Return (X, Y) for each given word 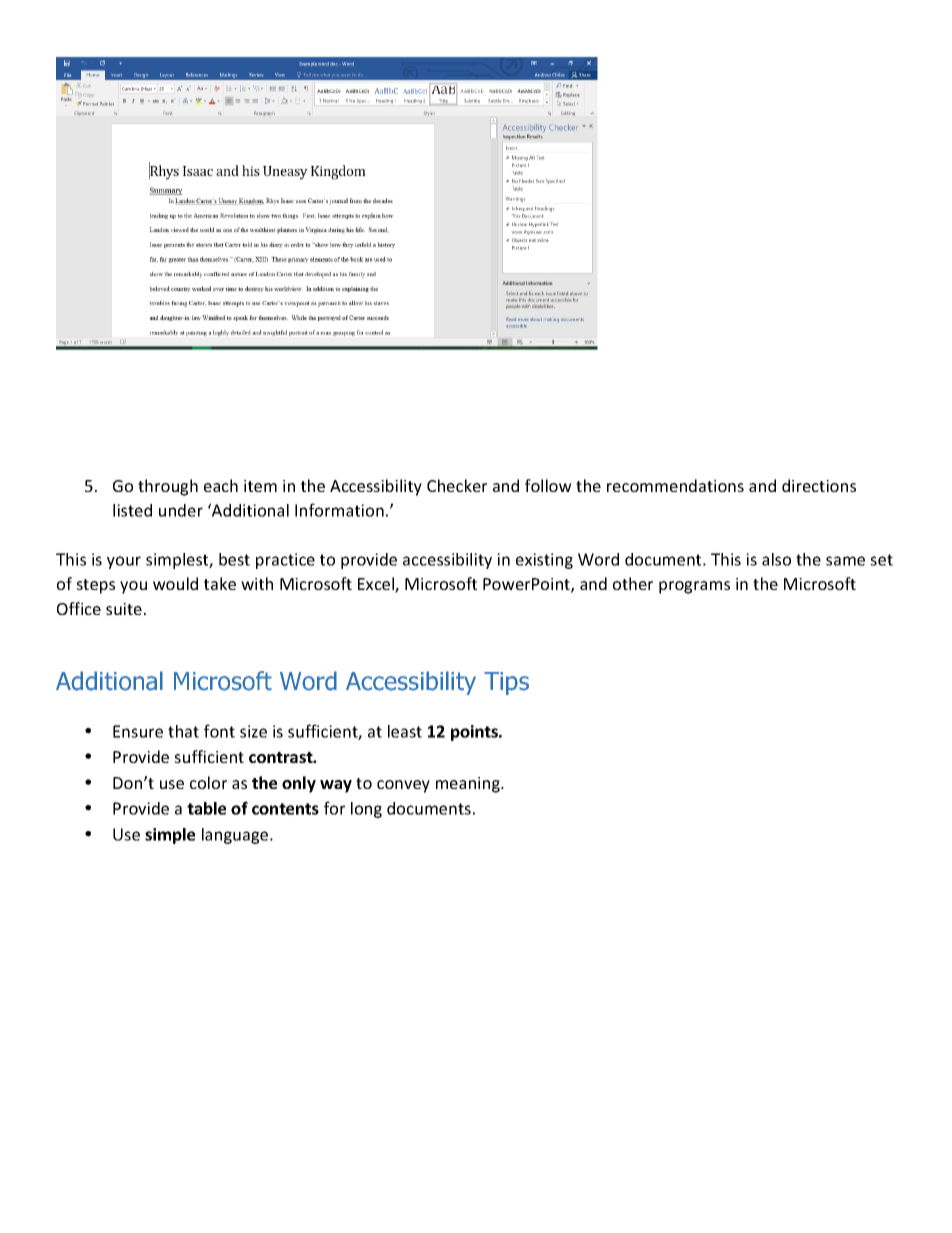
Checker (457, 485)
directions (819, 485)
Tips (506, 683)
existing (544, 561)
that (183, 731)
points (475, 733)
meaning (469, 785)
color (208, 782)
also (776, 559)
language (236, 836)
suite (124, 609)
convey (403, 786)
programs (694, 587)
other (633, 583)
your (124, 562)
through (168, 487)
